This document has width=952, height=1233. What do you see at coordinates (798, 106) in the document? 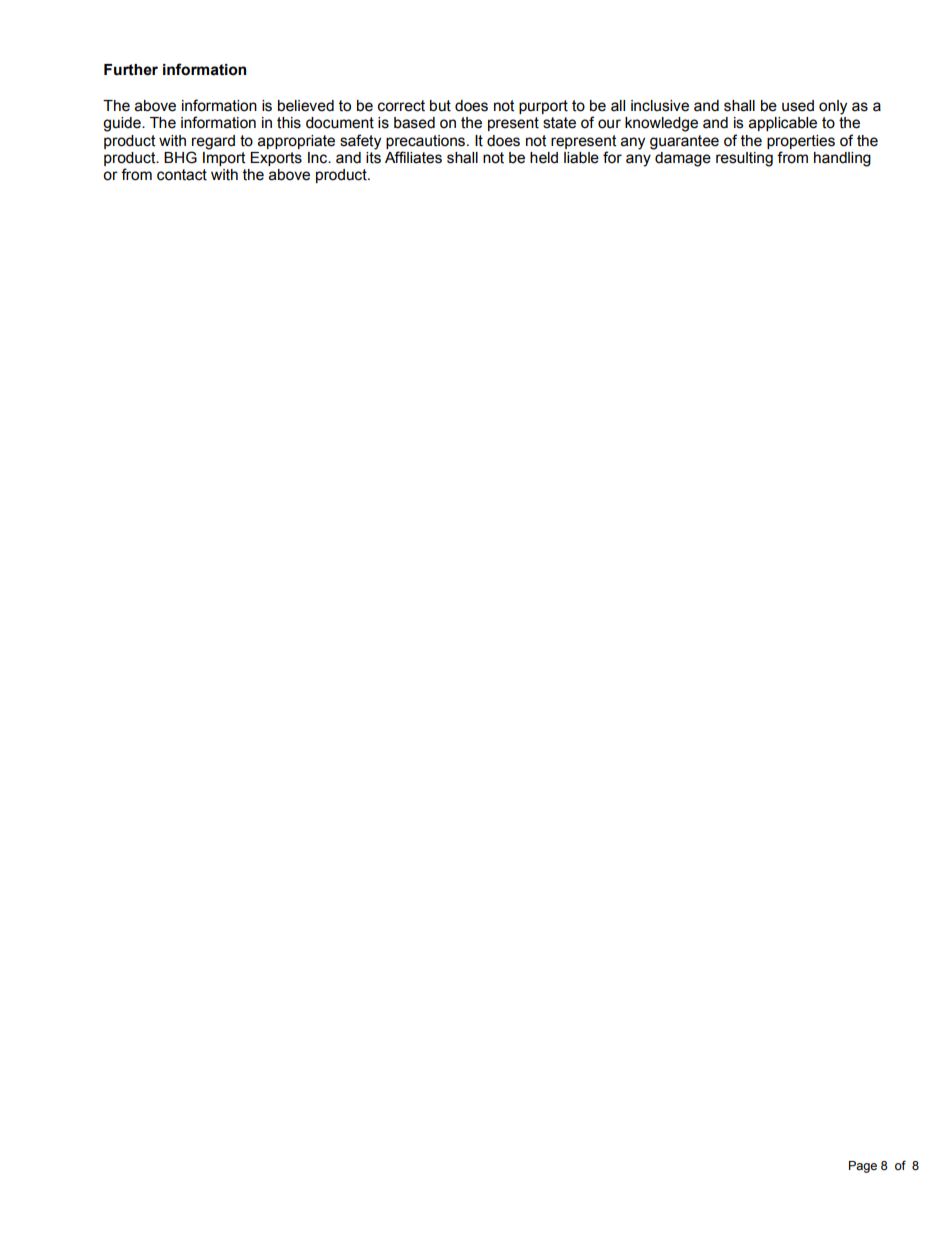
I see `used` at bounding box center [798, 106].
